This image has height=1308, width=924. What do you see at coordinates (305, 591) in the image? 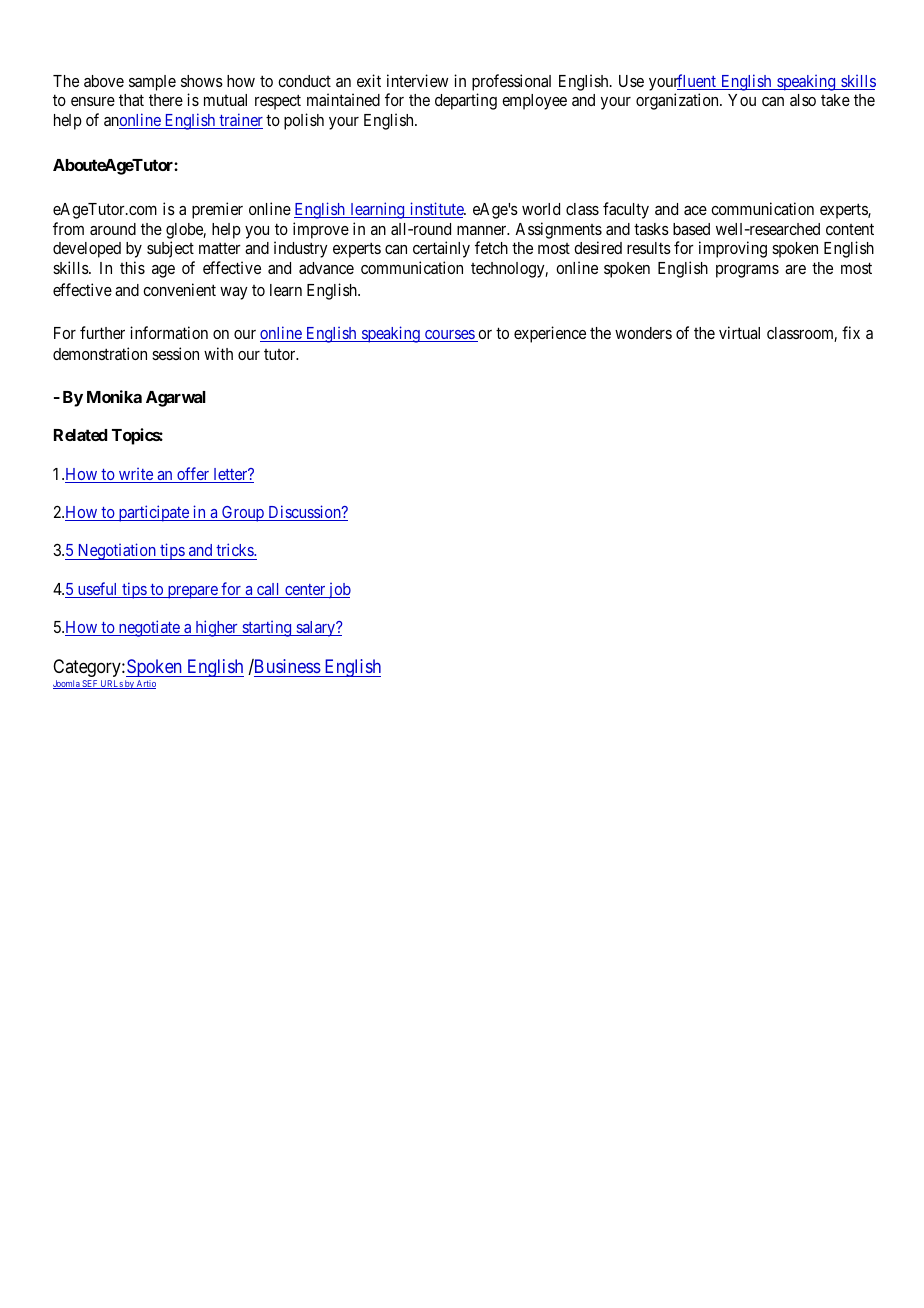
I see `center` at bounding box center [305, 591].
